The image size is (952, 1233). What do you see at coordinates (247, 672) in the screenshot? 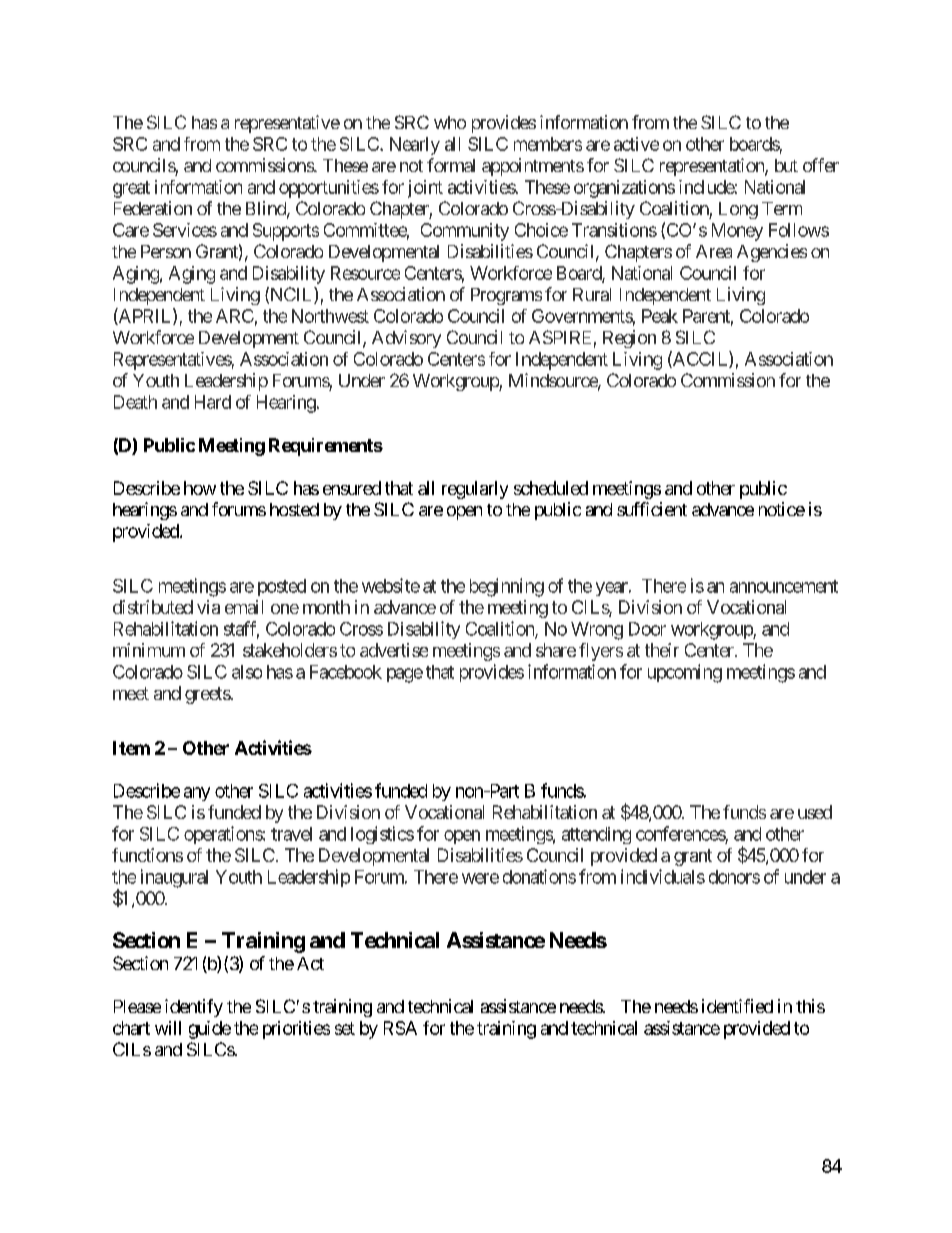
I see `also` at bounding box center [247, 672].
